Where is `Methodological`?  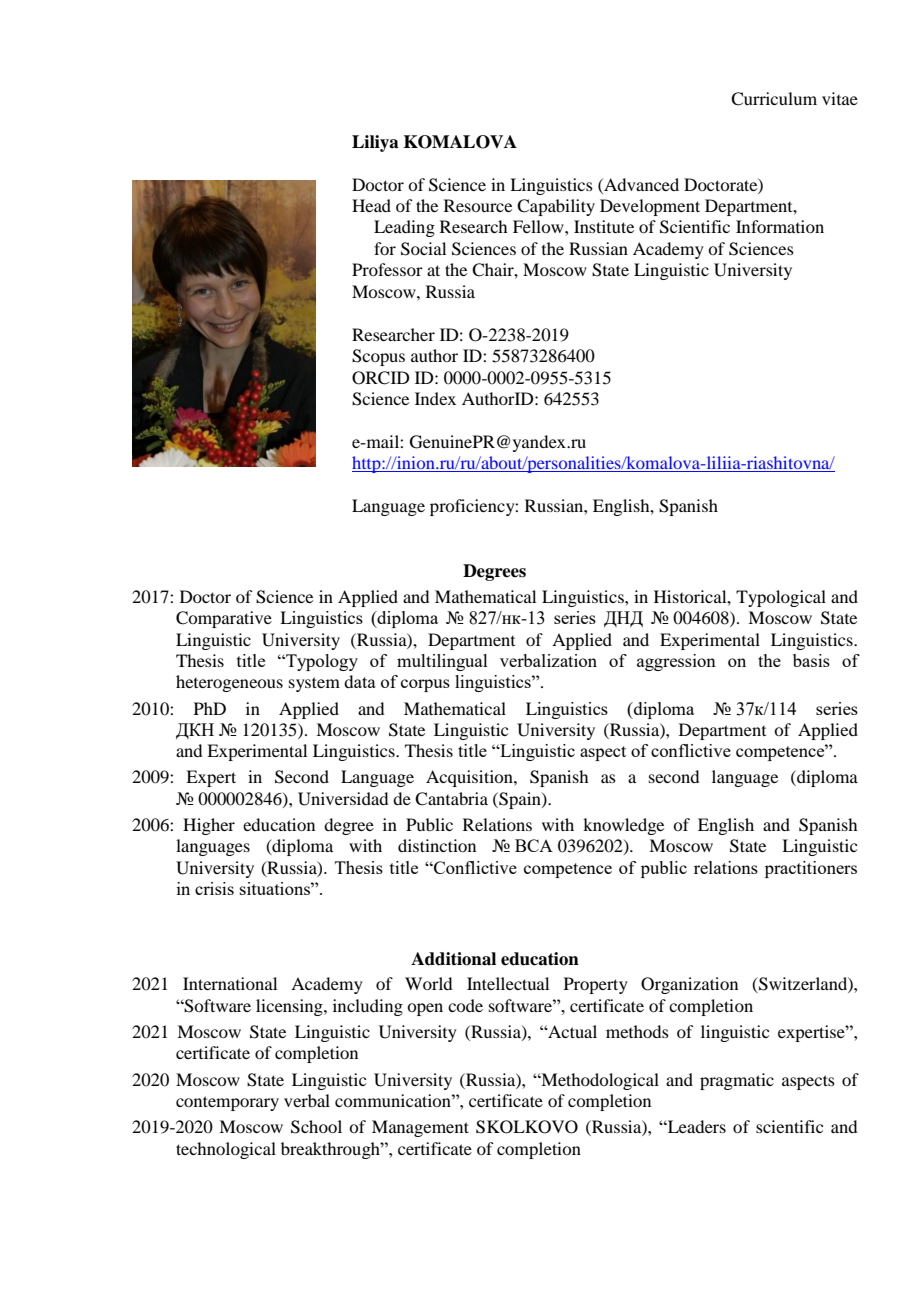 Methodological is located at coordinates (599, 1081).
